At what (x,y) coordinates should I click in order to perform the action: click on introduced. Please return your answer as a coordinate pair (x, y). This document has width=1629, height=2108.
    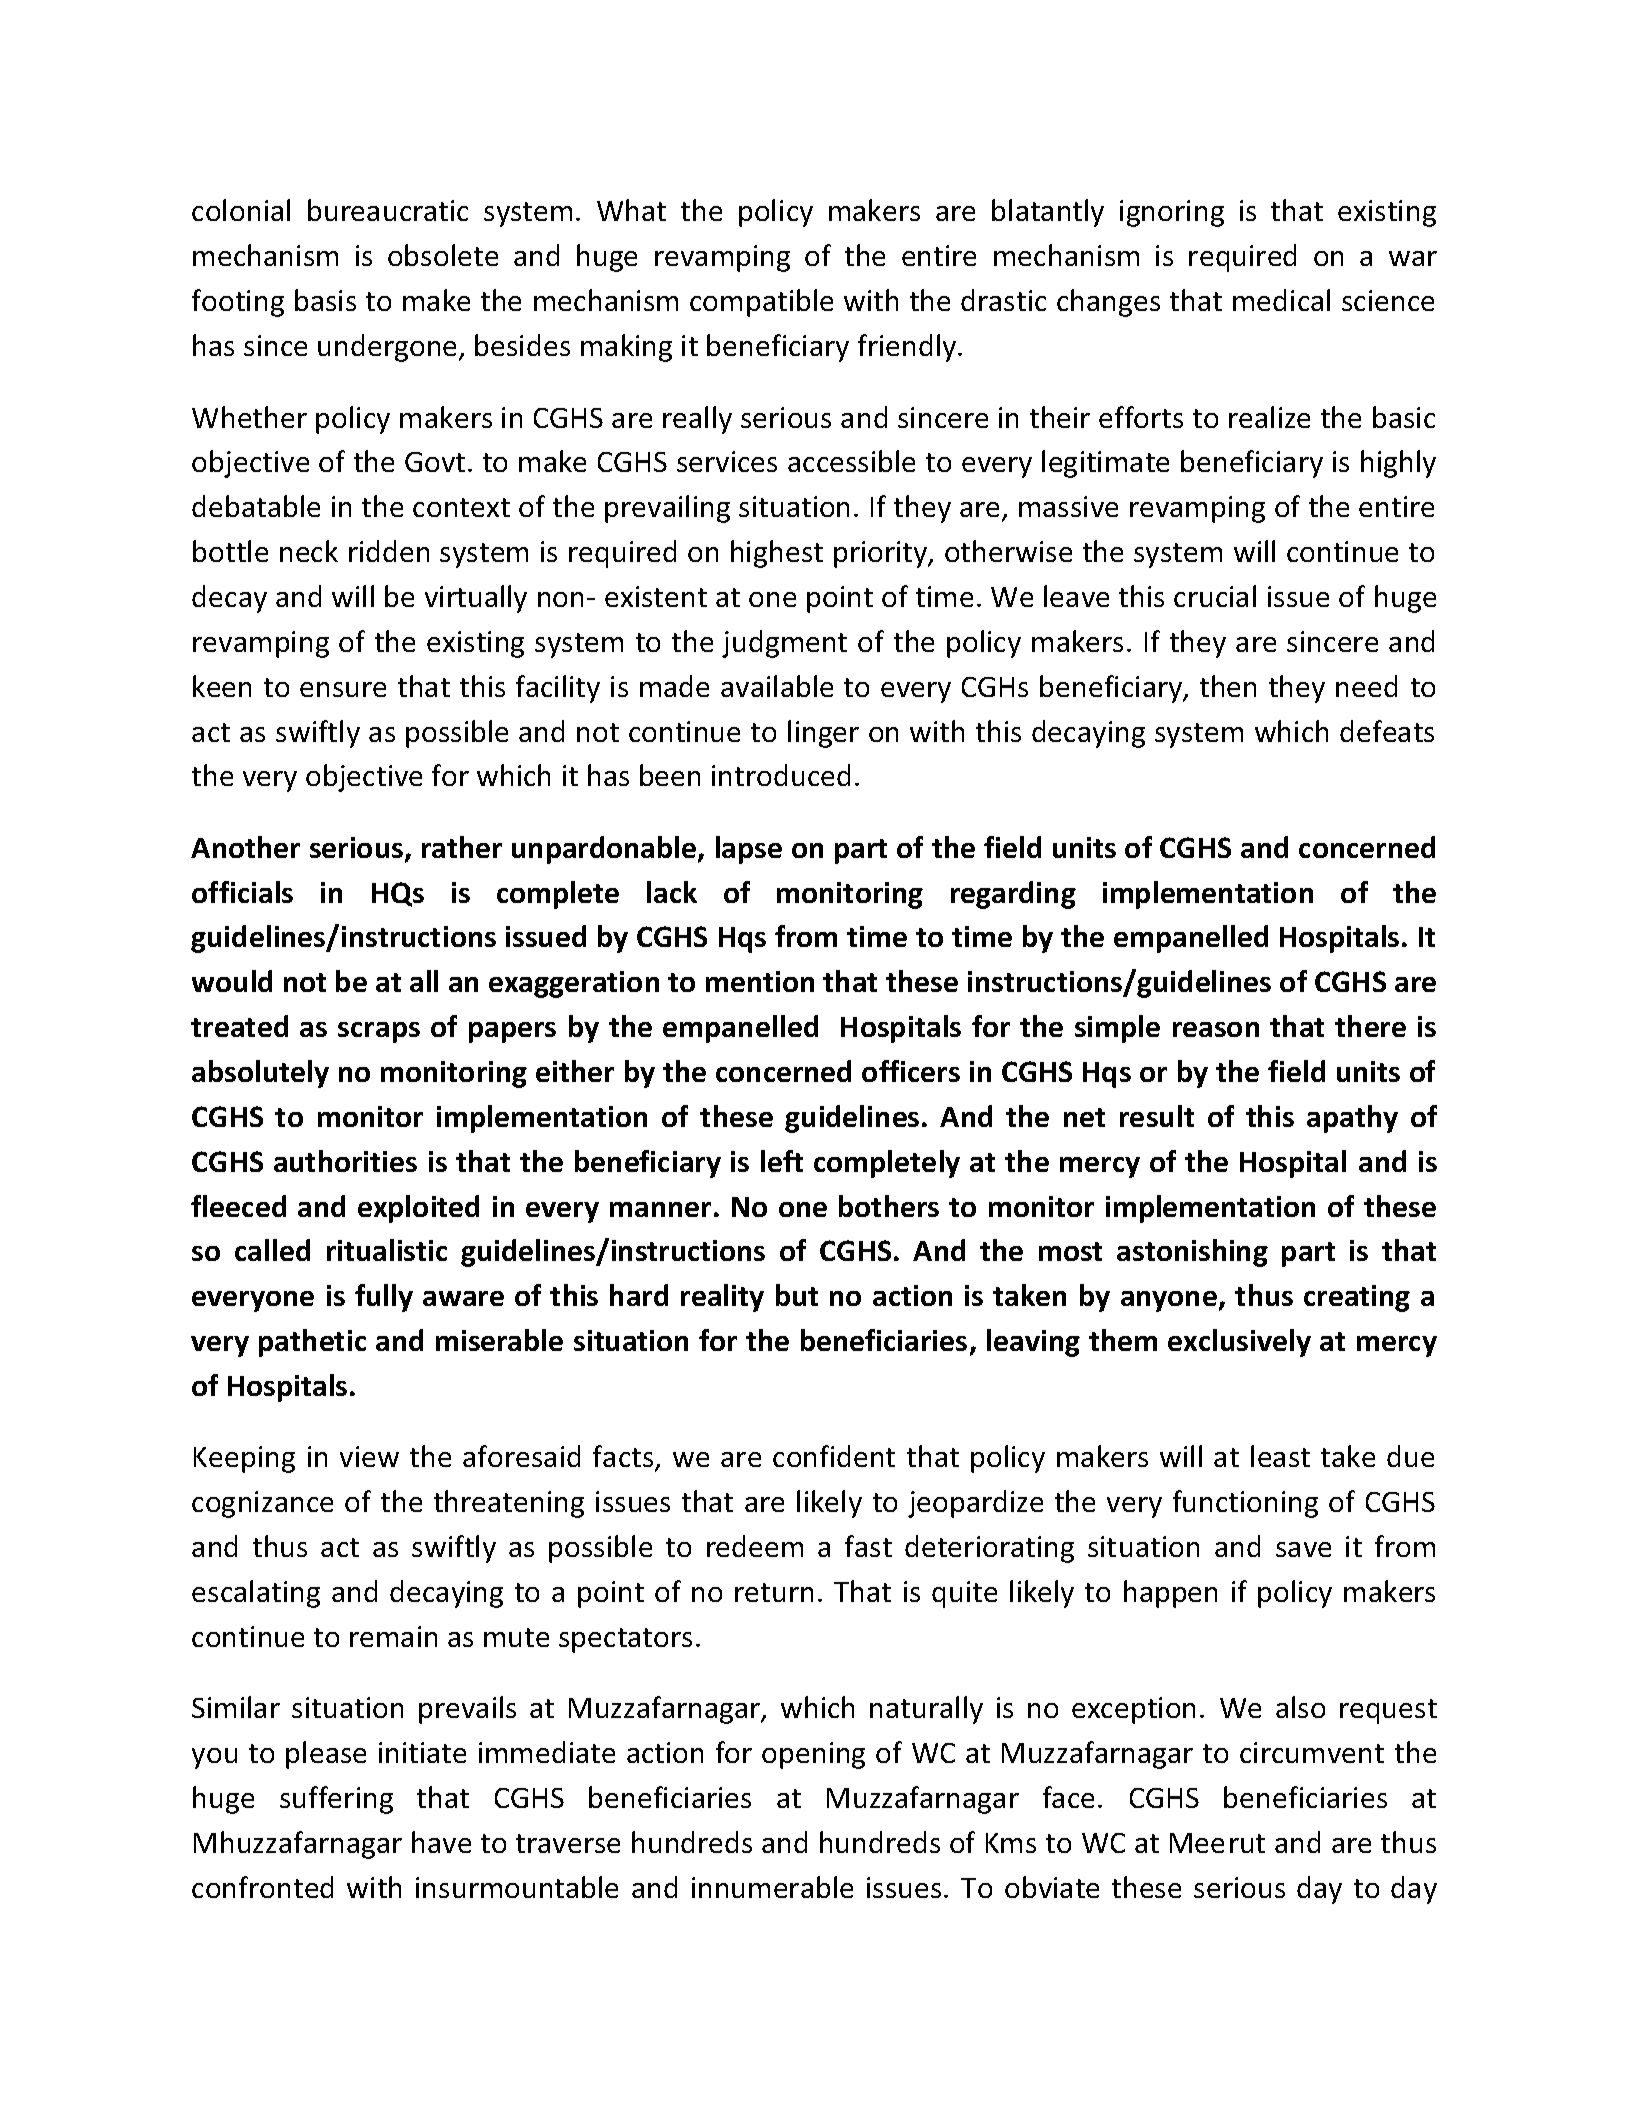
    Looking at the image, I should click on (781, 775).
